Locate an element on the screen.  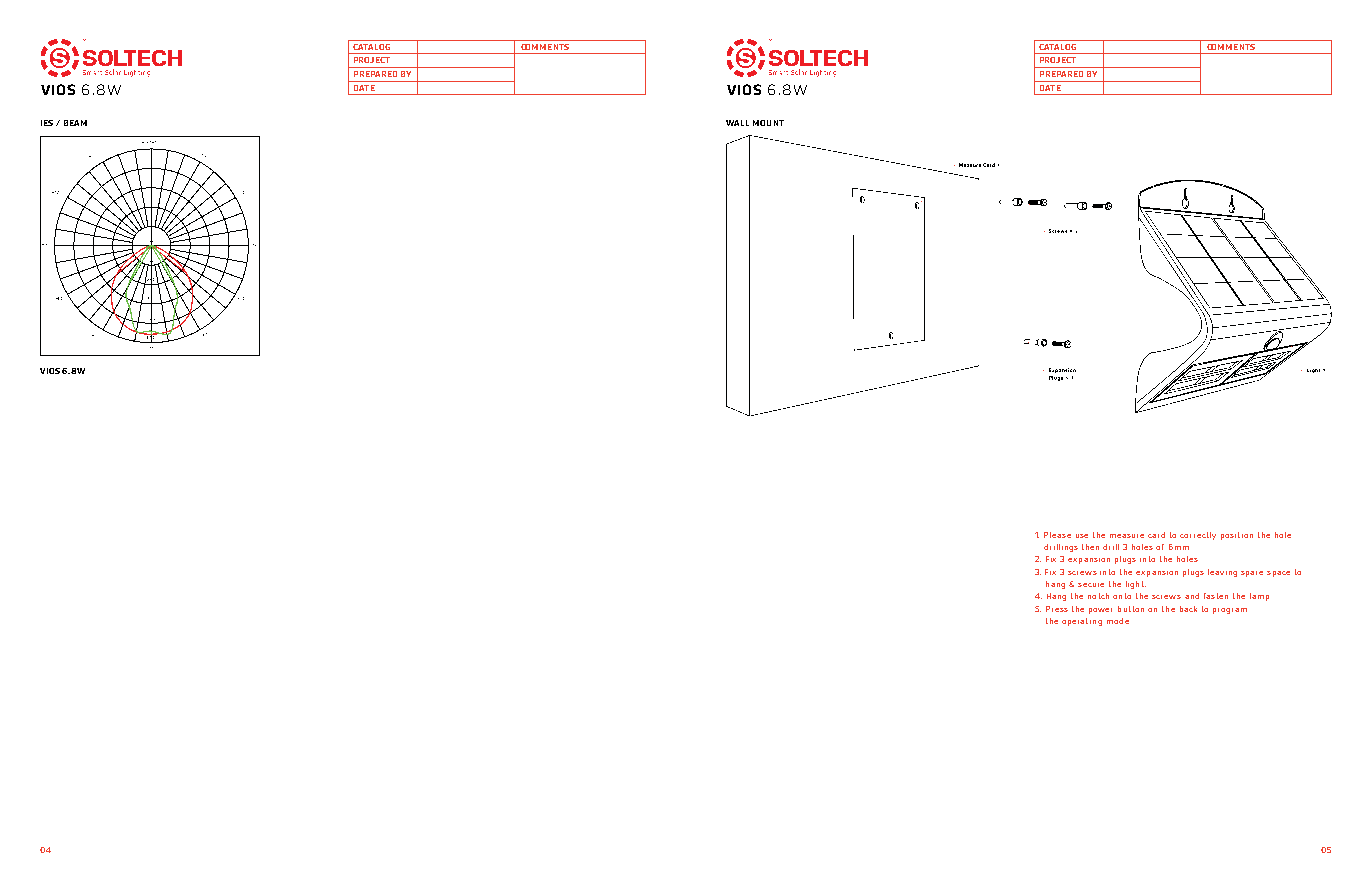
Please is located at coordinates (1057, 535).
